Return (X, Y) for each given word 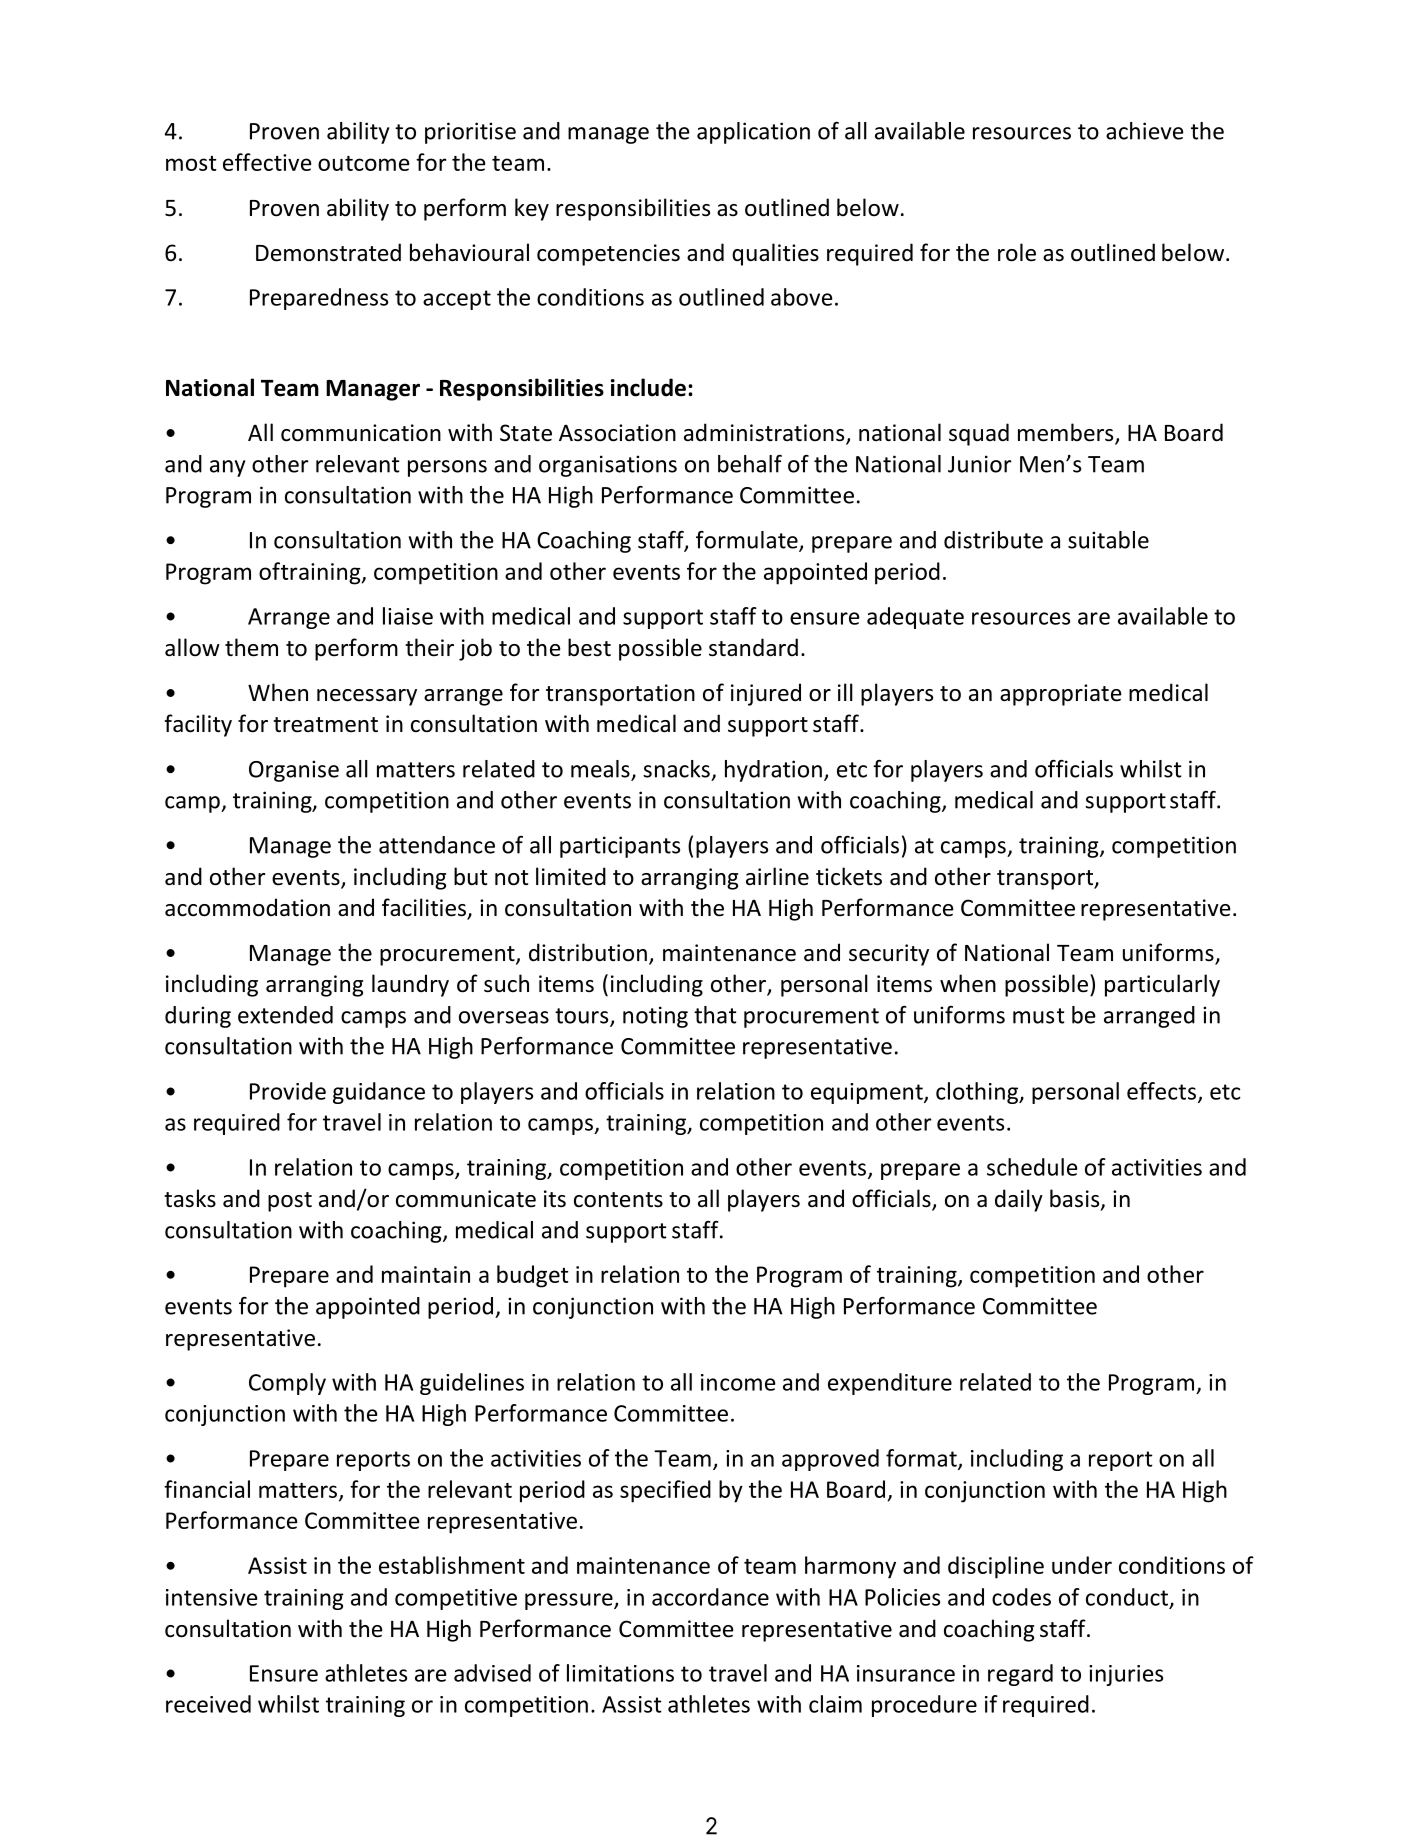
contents (618, 1200)
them (251, 647)
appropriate (1061, 695)
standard (753, 647)
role (1017, 252)
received (208, 1704)
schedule (1032, 1167)
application (753, 133)
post (290, 1202)
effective (267, 162)
